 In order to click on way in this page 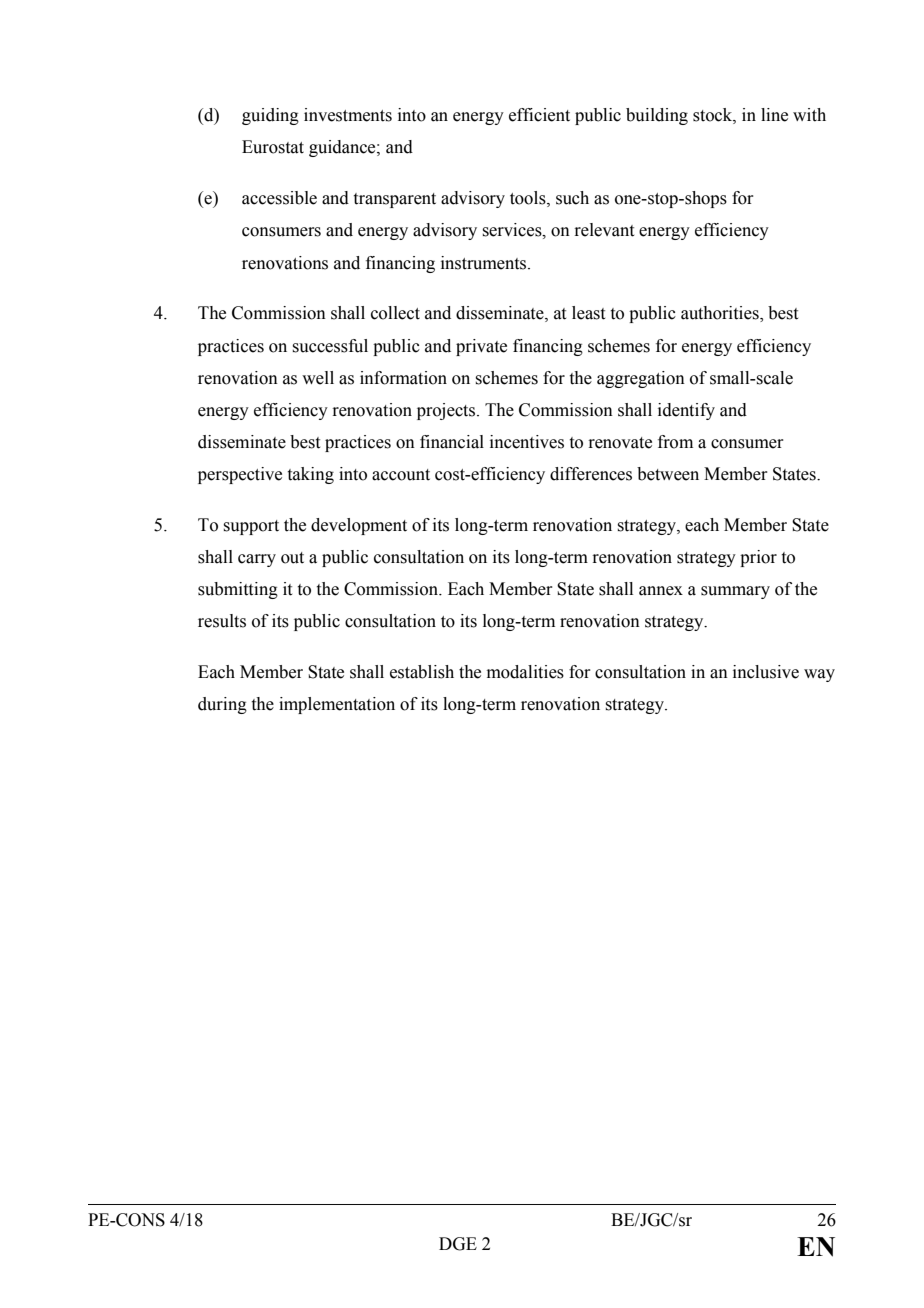, I will do `click(819, 675)`.
